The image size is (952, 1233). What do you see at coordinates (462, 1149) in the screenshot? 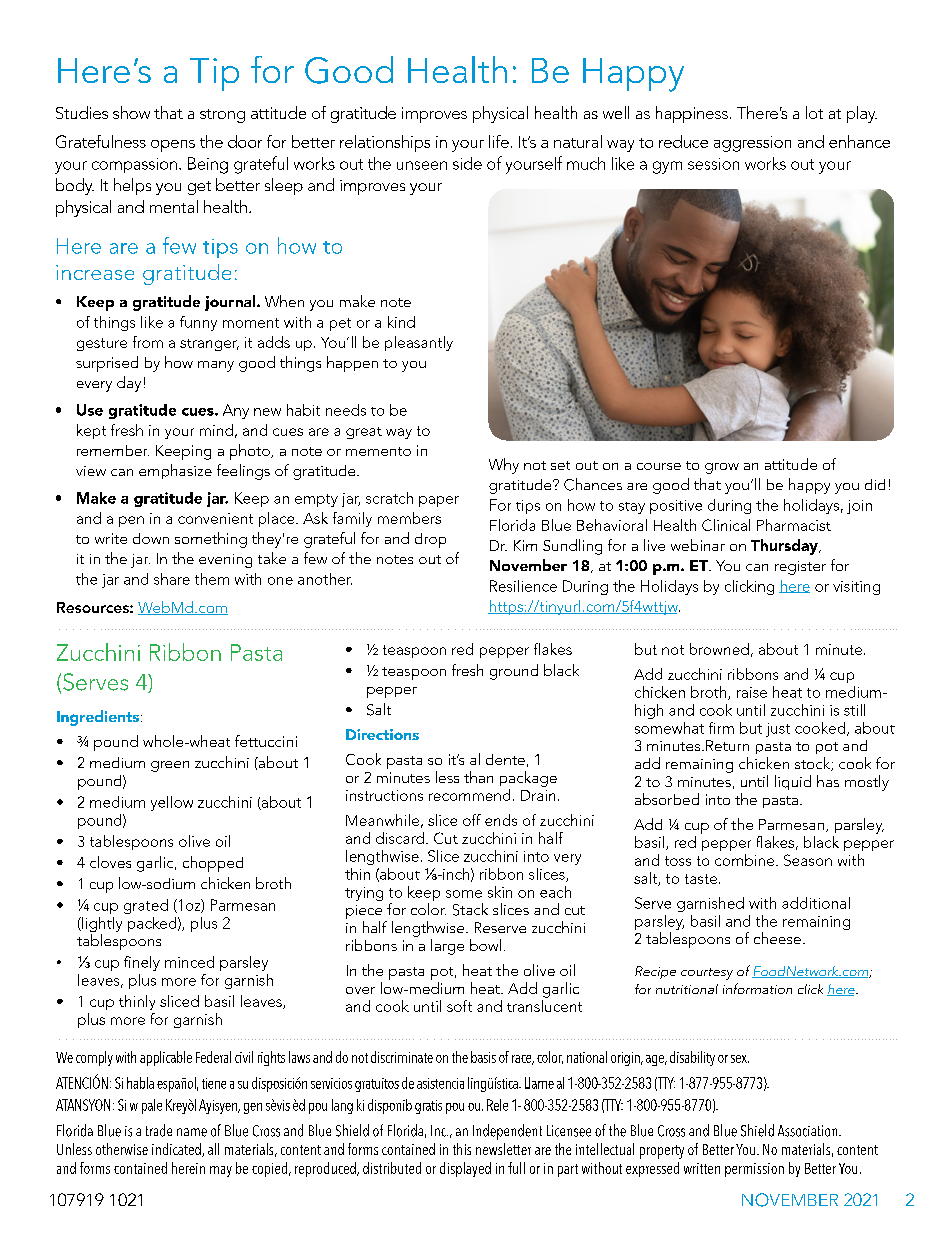
I see `this` at bounding box center [462, 1149].
